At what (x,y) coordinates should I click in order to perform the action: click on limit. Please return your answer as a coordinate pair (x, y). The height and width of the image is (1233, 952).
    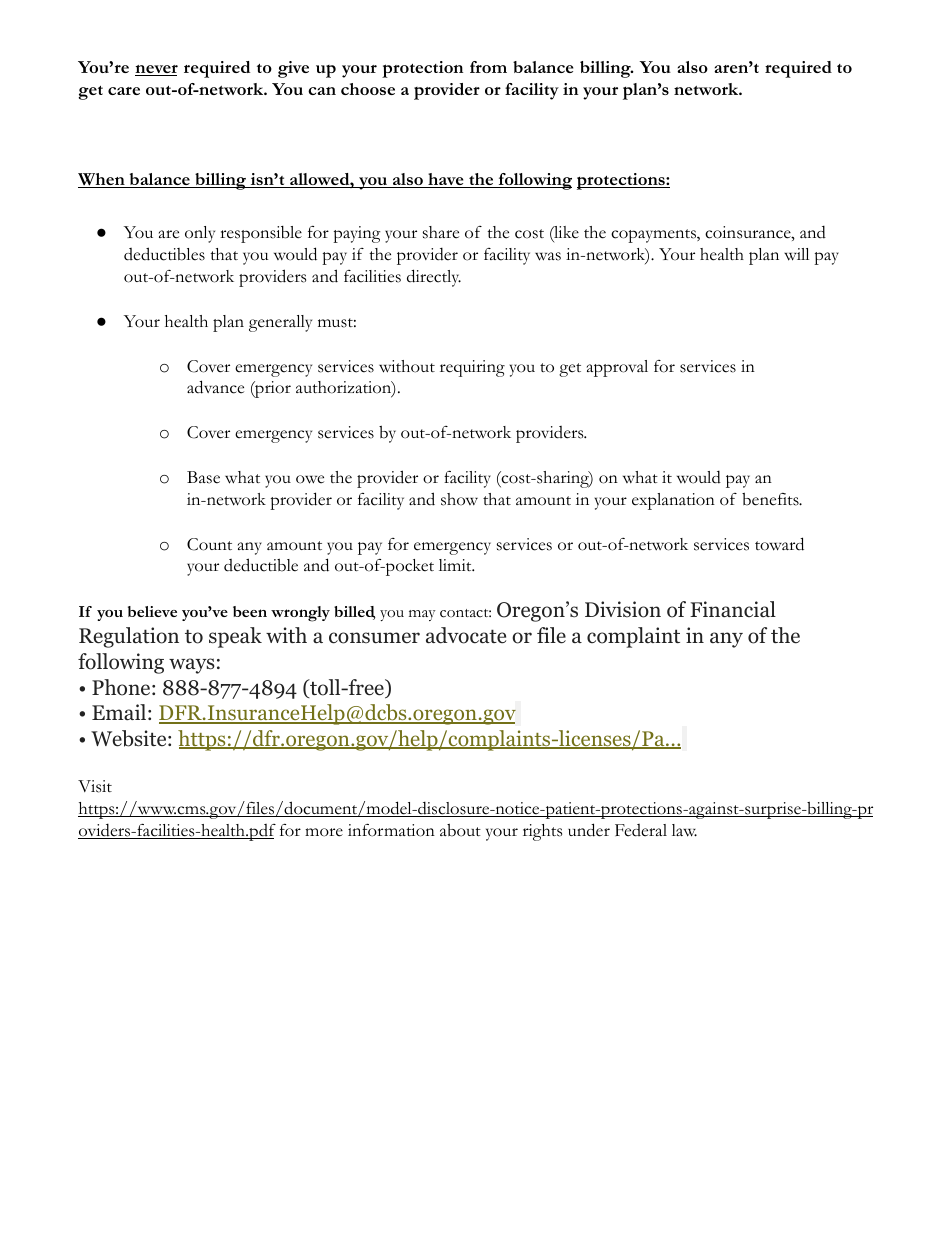
    Looking at the image, I should click on (456, 565).
